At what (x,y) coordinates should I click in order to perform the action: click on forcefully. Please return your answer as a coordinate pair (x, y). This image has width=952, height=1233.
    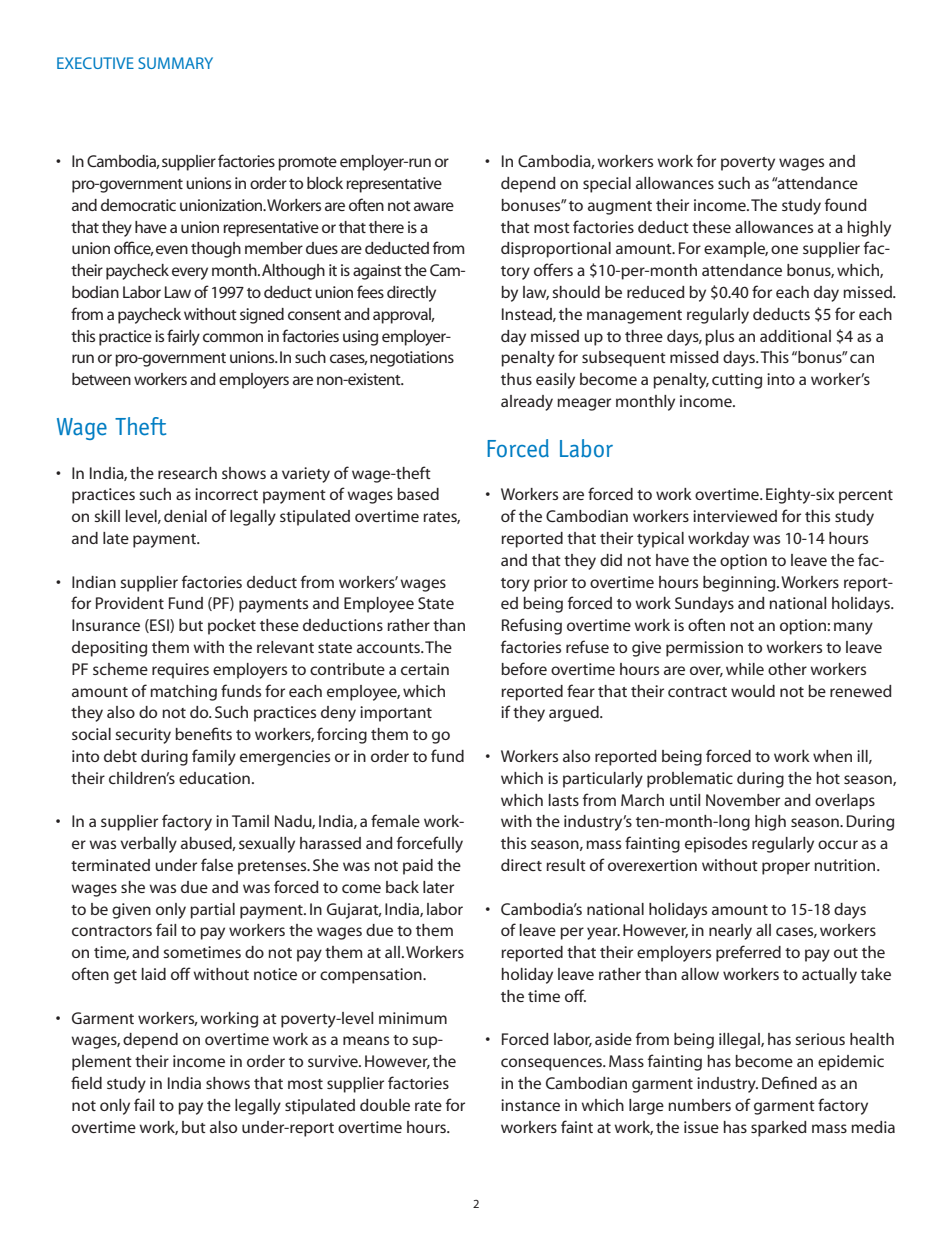
    Looking at the image, I should click on (430, 844).
